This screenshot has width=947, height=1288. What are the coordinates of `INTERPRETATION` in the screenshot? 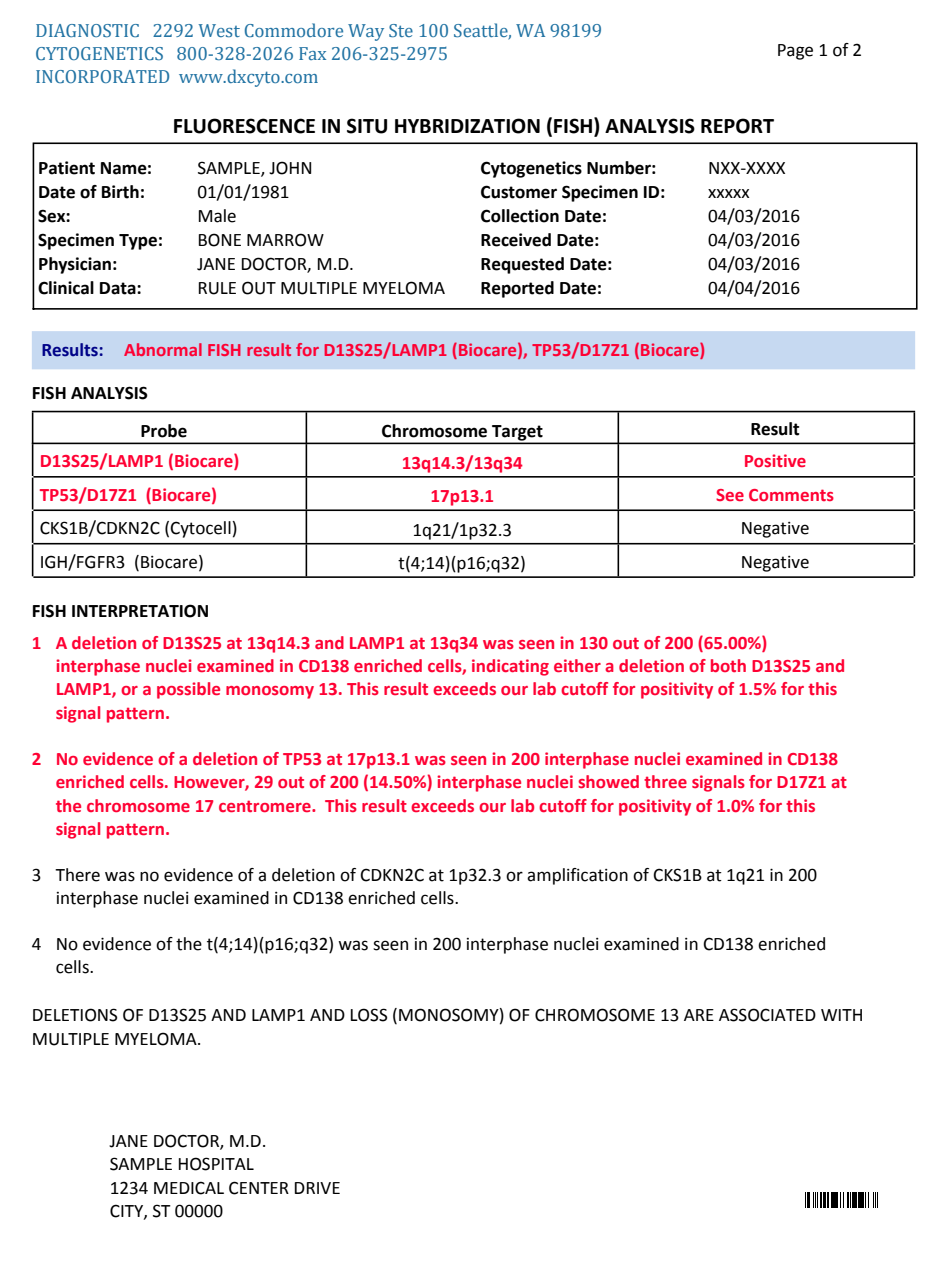 It's located at (140, 611).
